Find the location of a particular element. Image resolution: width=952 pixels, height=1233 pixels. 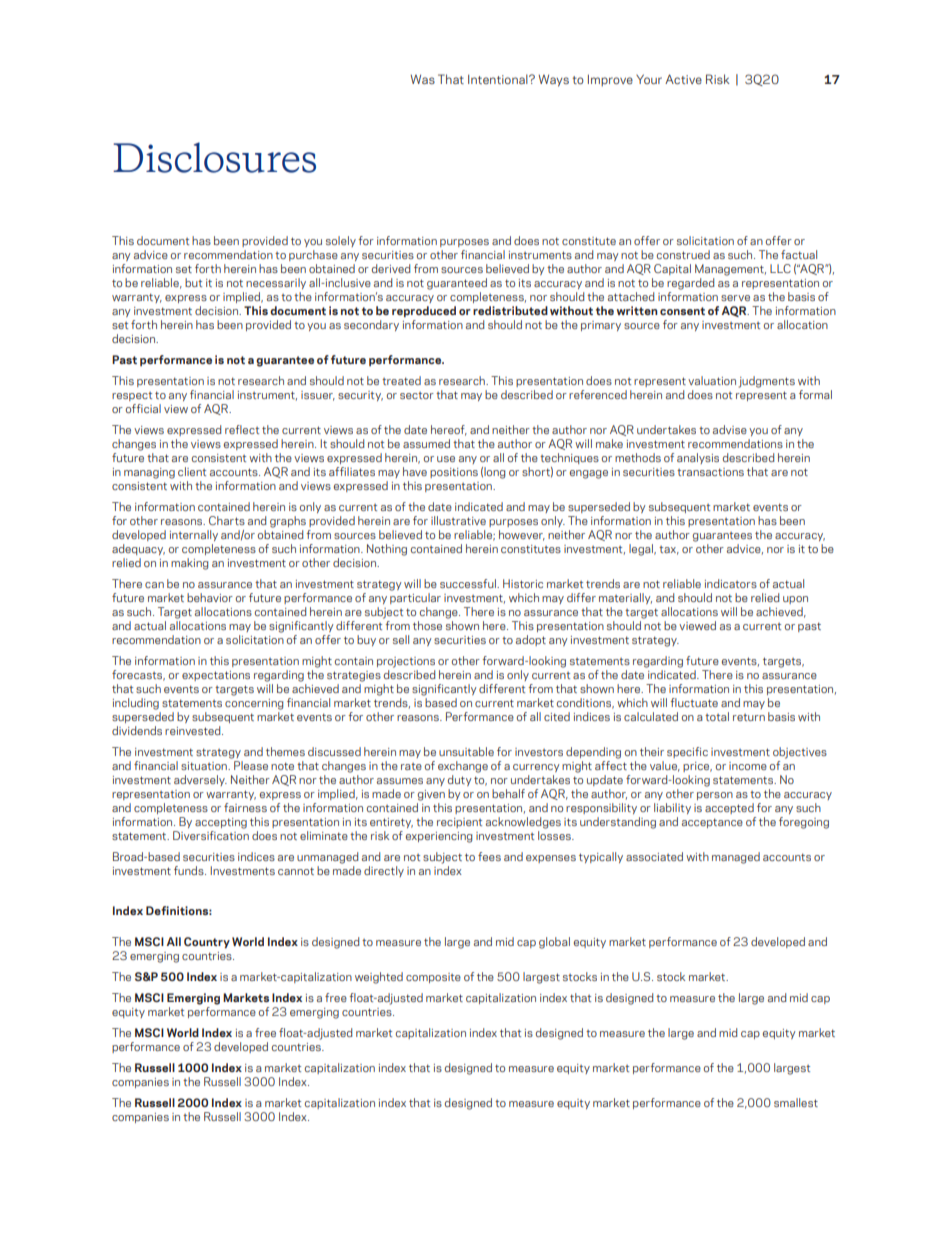

Active is located at coordinates (683, 79).
